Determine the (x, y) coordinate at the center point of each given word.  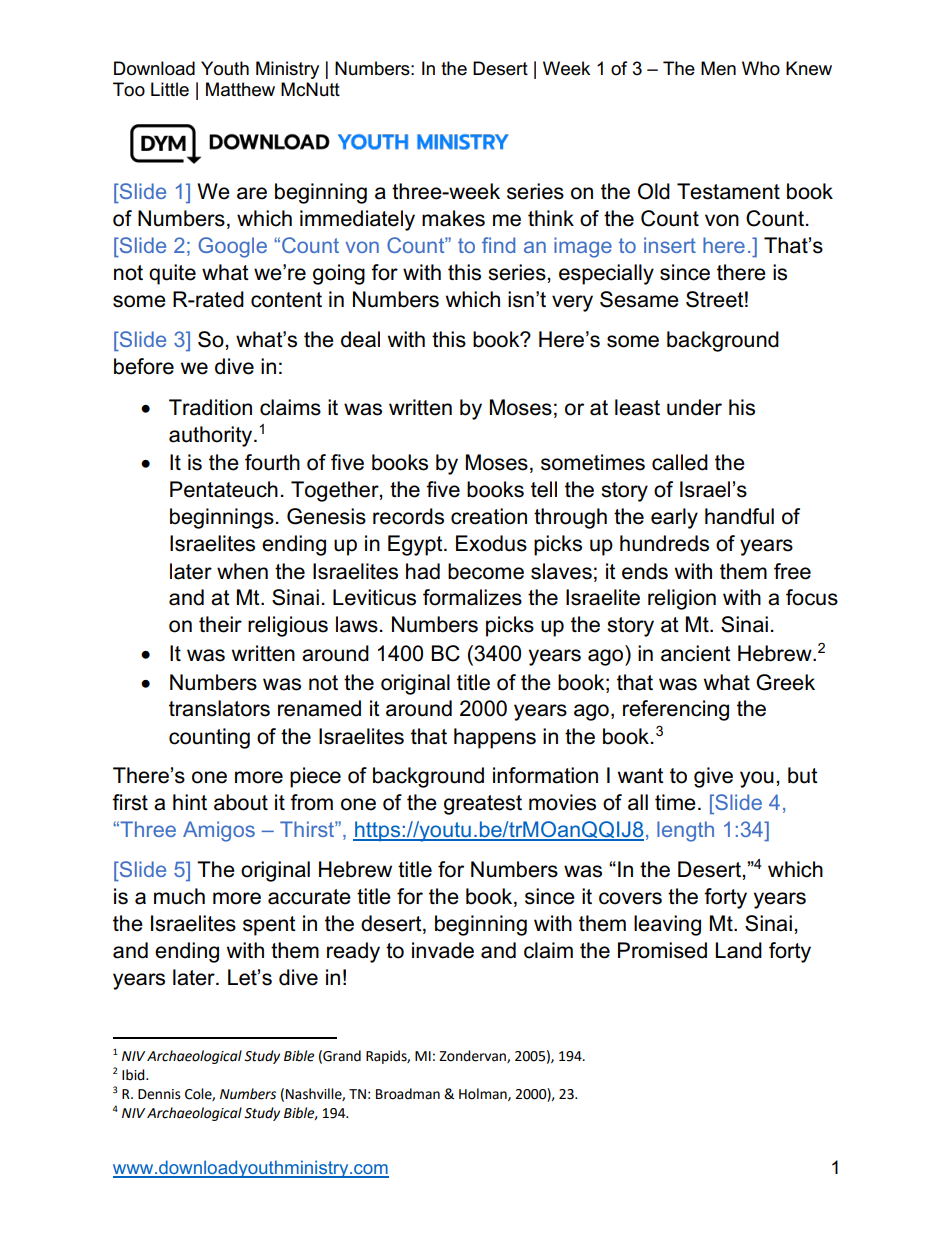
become (486, 571)
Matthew (240, 89)
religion (682, 599)
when (242, 571)
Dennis (159, 1094)
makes (453, 218)
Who (761, 68)
